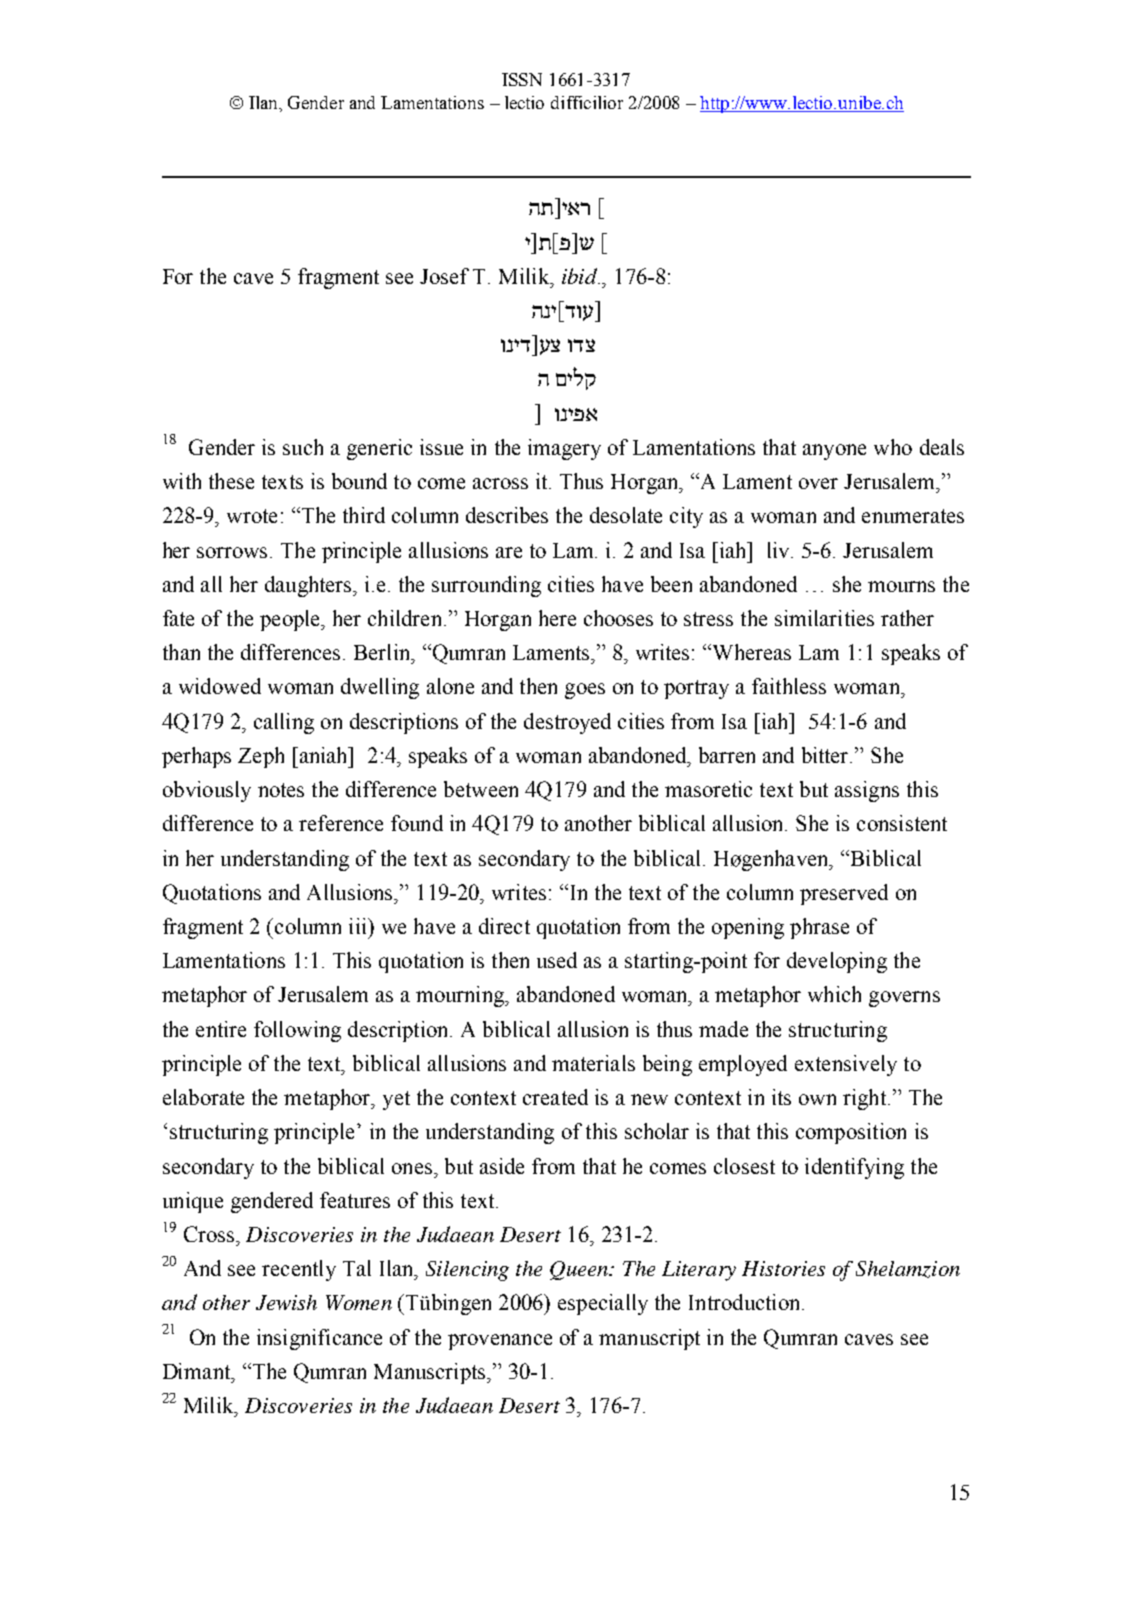 The height and width of the page is (1601, 1132). I want to click on calling, so click(284, 723).
